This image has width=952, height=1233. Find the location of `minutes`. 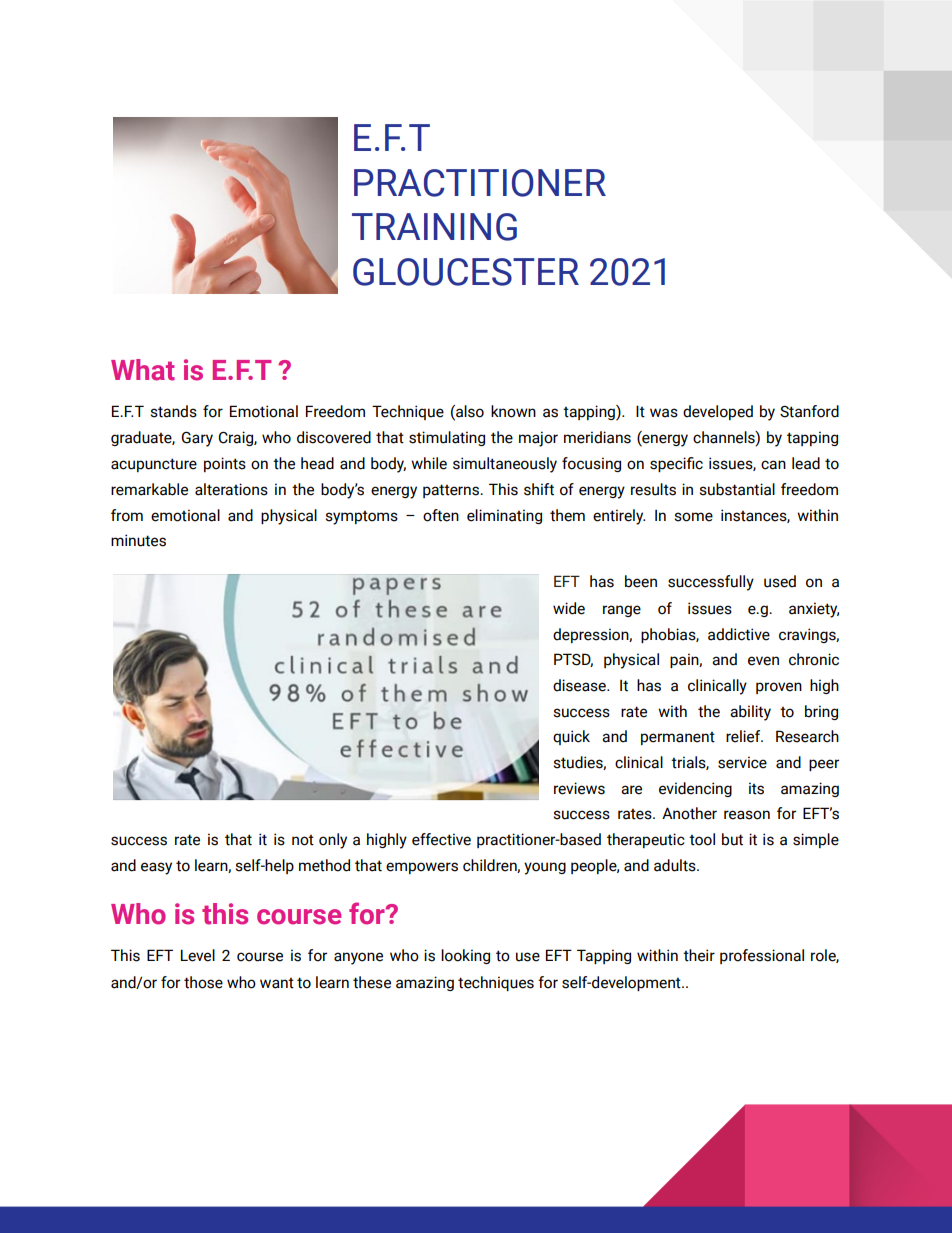

minutes is located at coordinates (138, 540).
